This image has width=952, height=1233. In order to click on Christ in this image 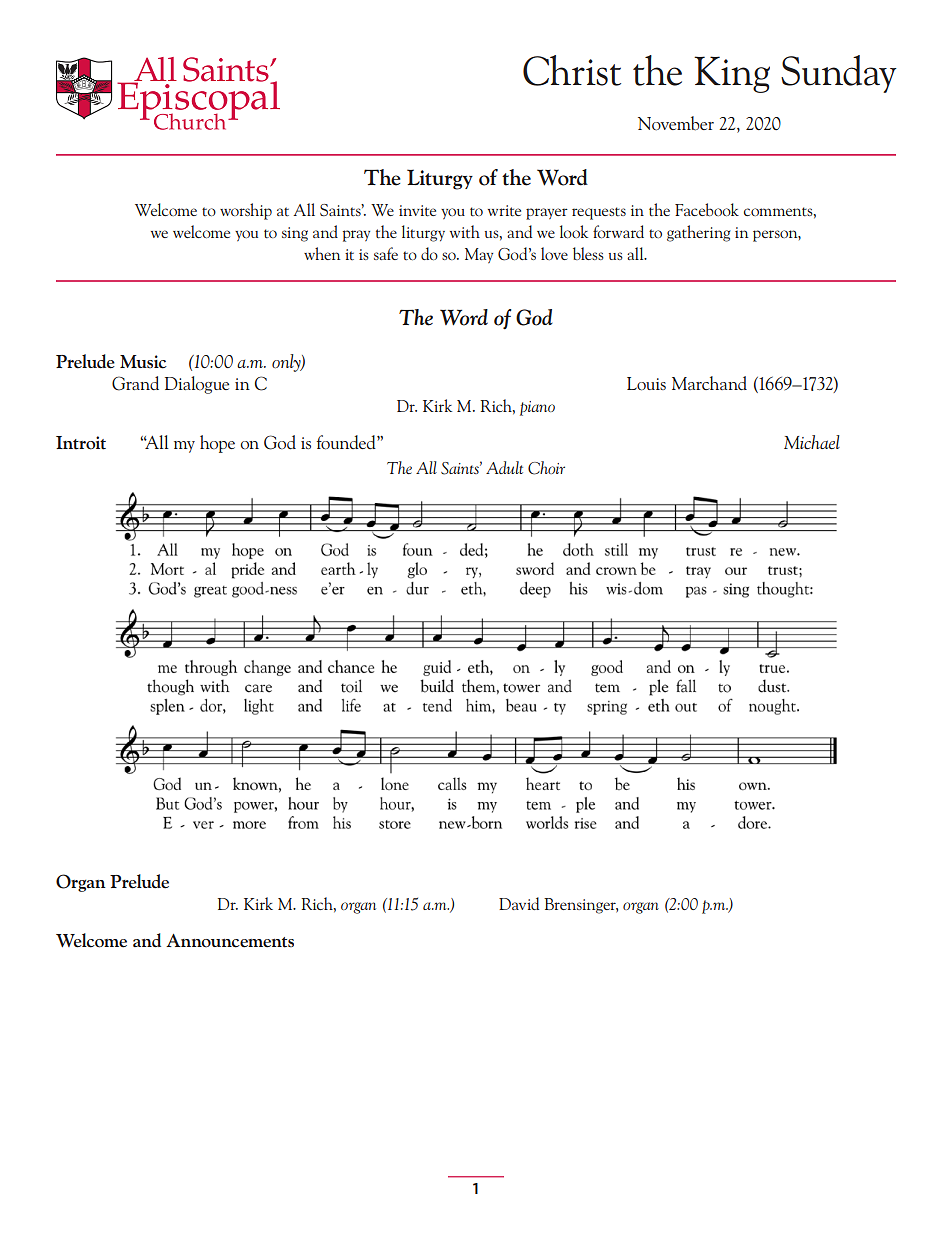, I will do `click(572, 70)`.
